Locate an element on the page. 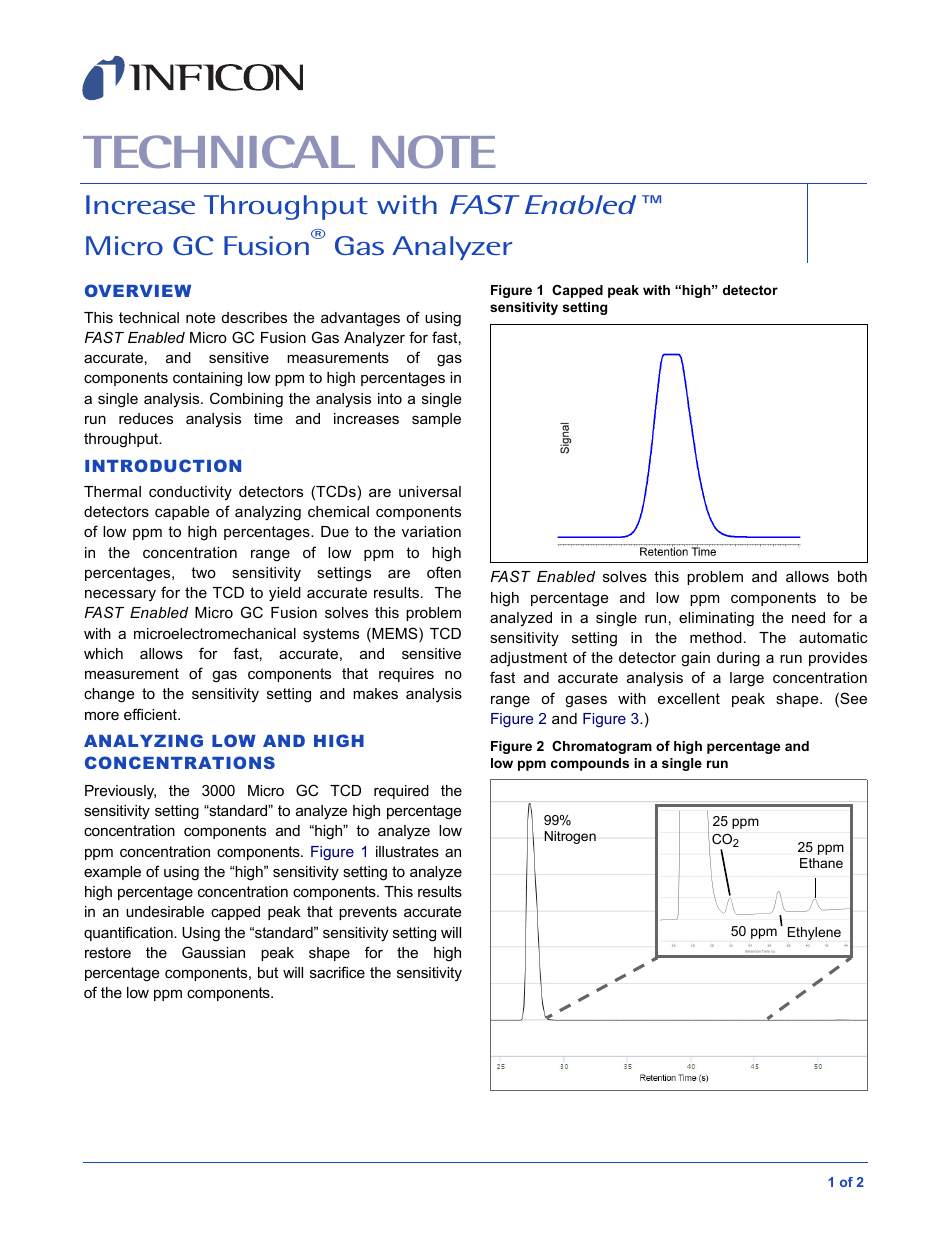 This page has height=1233, width=952. describes is located at coordinates (254, 317).
